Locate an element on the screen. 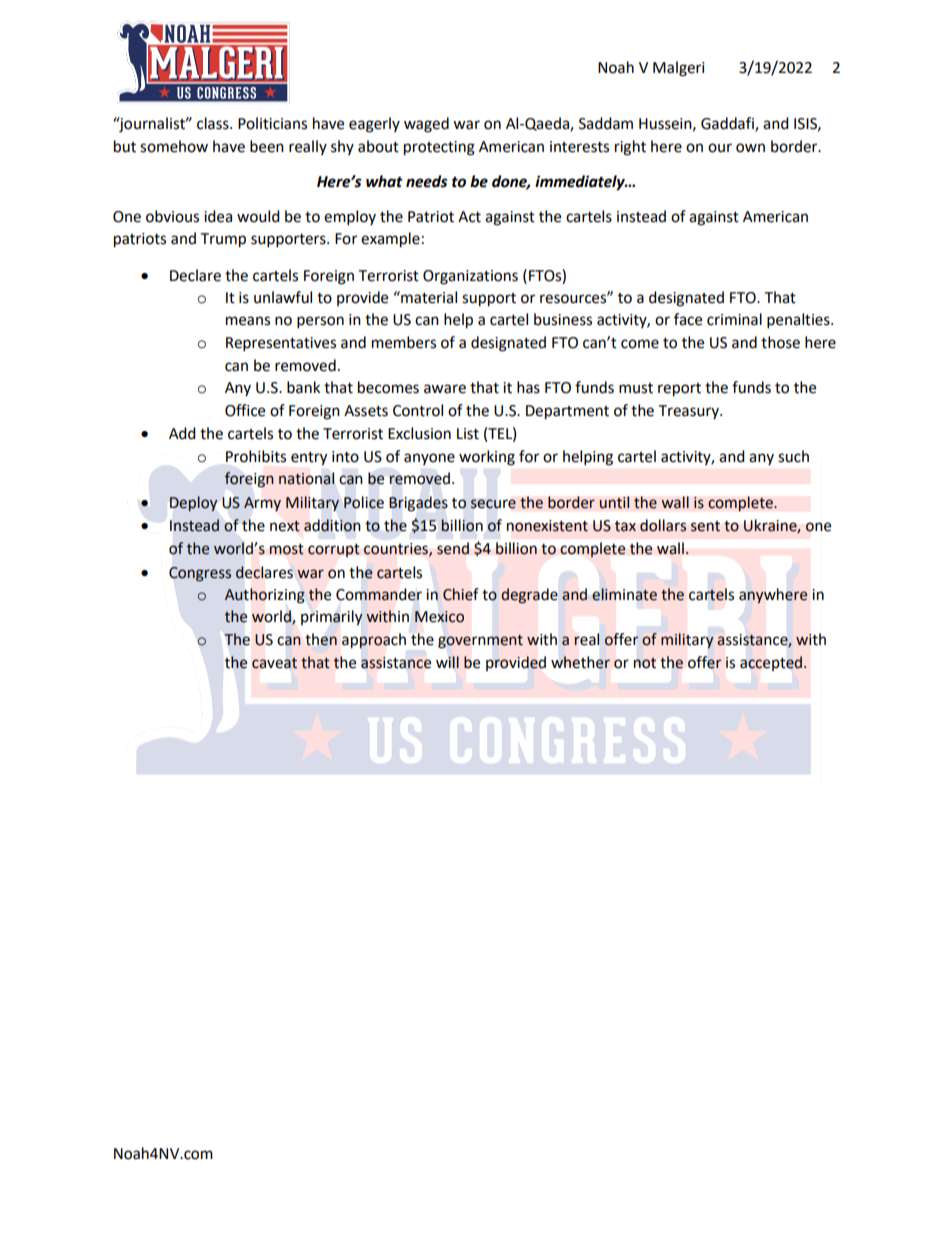  means is located at coordinates (248, 321).
